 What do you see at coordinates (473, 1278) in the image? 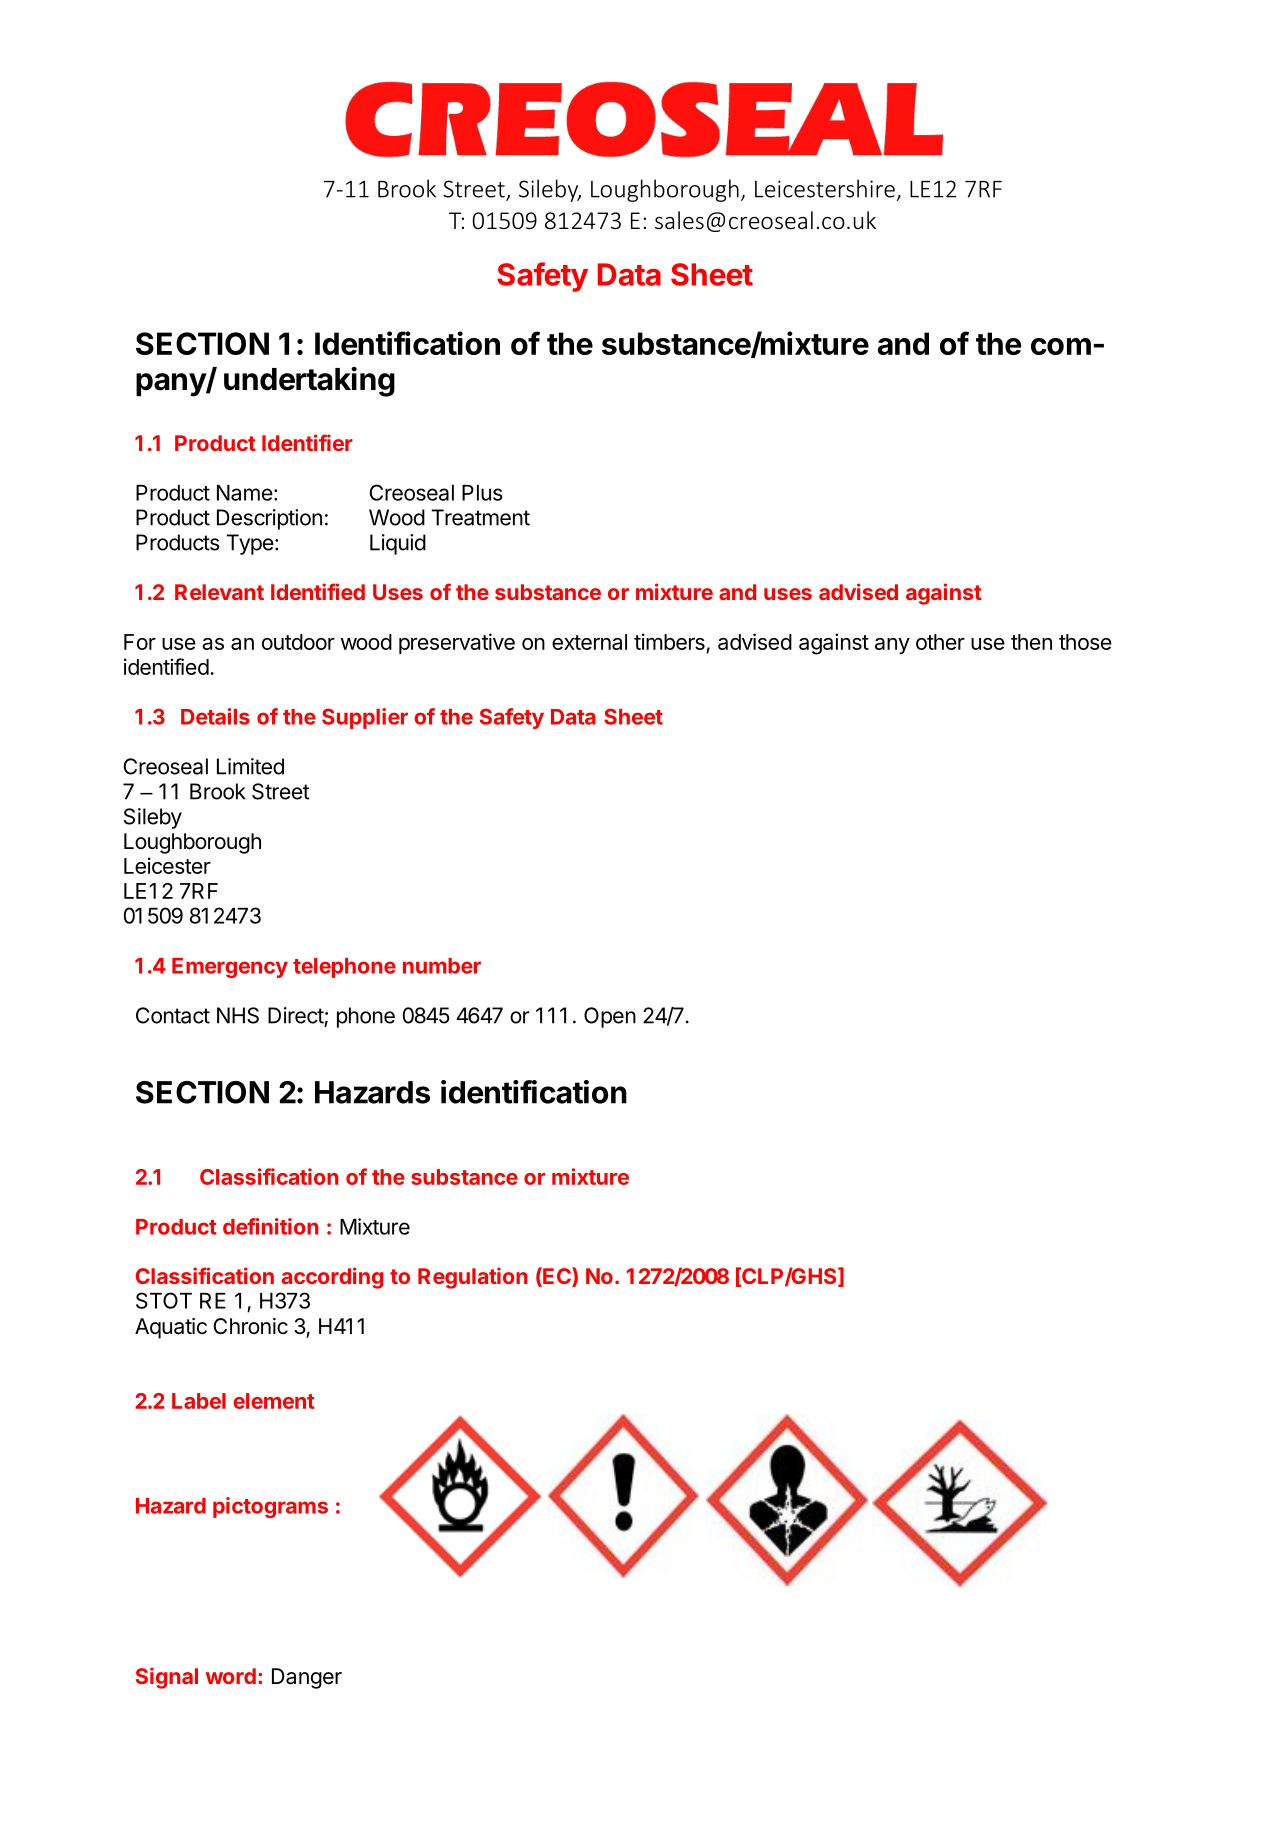
I see `Regulation` at bounding box center [473, 1278].
